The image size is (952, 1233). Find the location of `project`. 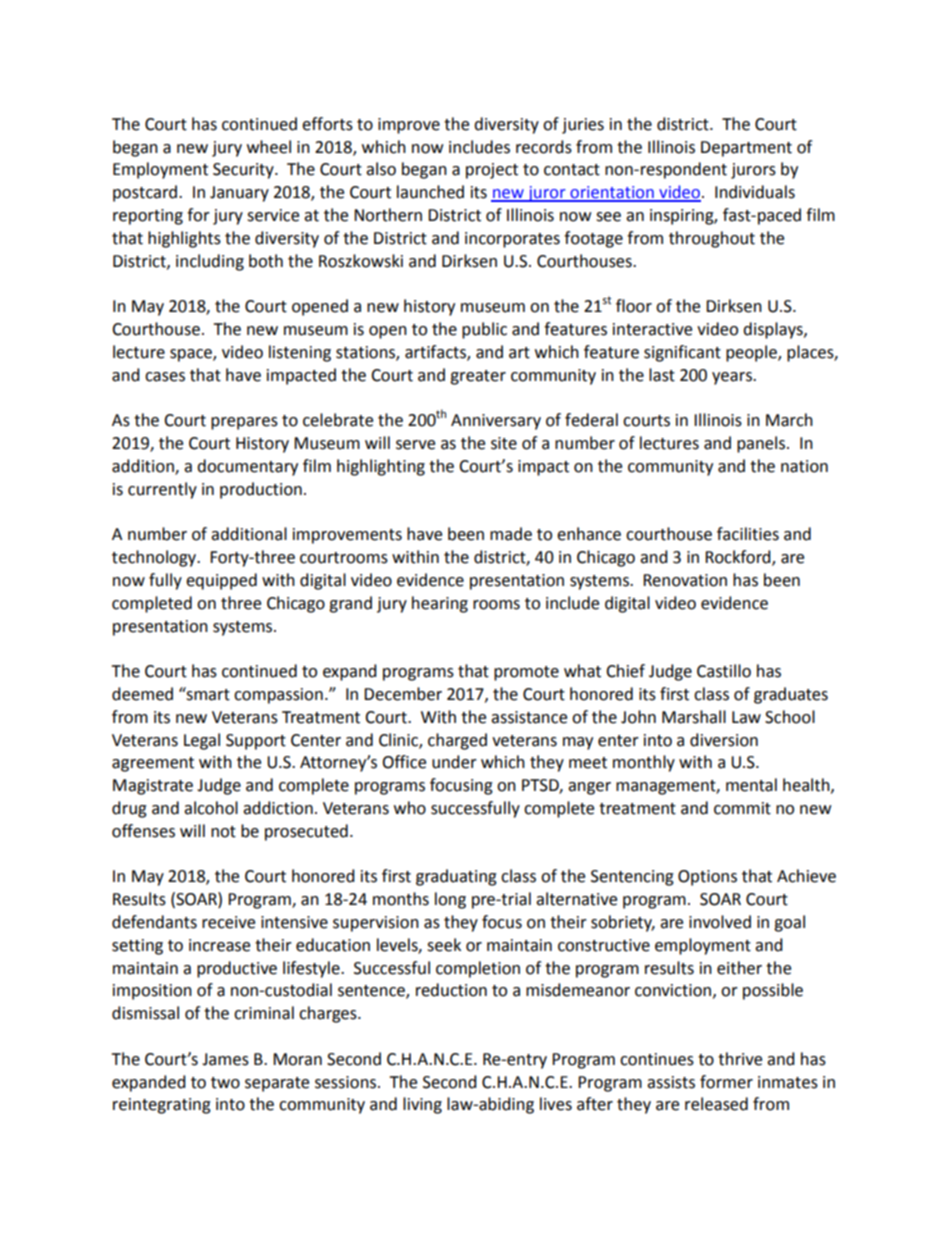

project is located at coordinates (492, 171).
